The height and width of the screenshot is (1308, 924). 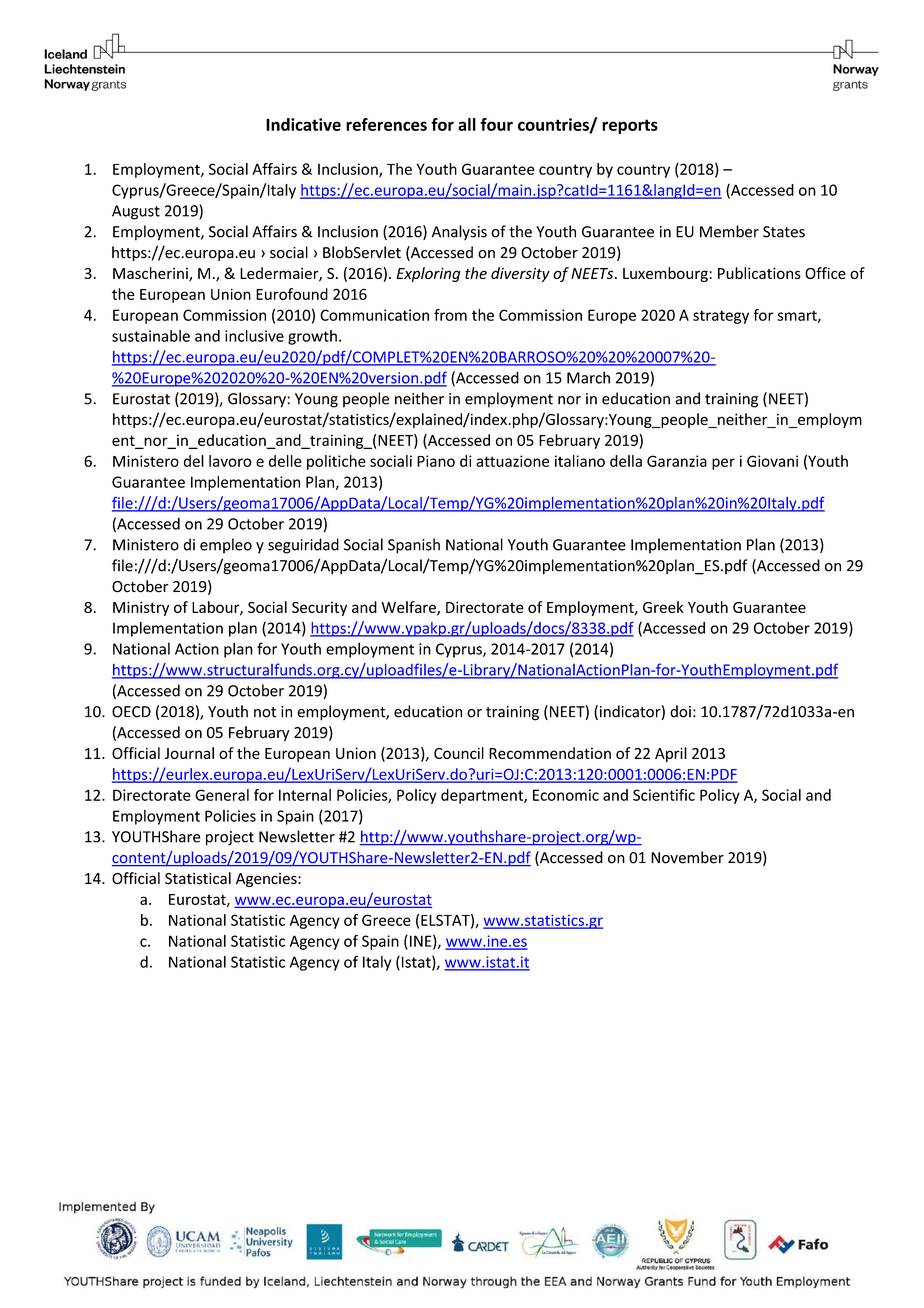 I want to click on italiano, so click(x=580, y=461).
